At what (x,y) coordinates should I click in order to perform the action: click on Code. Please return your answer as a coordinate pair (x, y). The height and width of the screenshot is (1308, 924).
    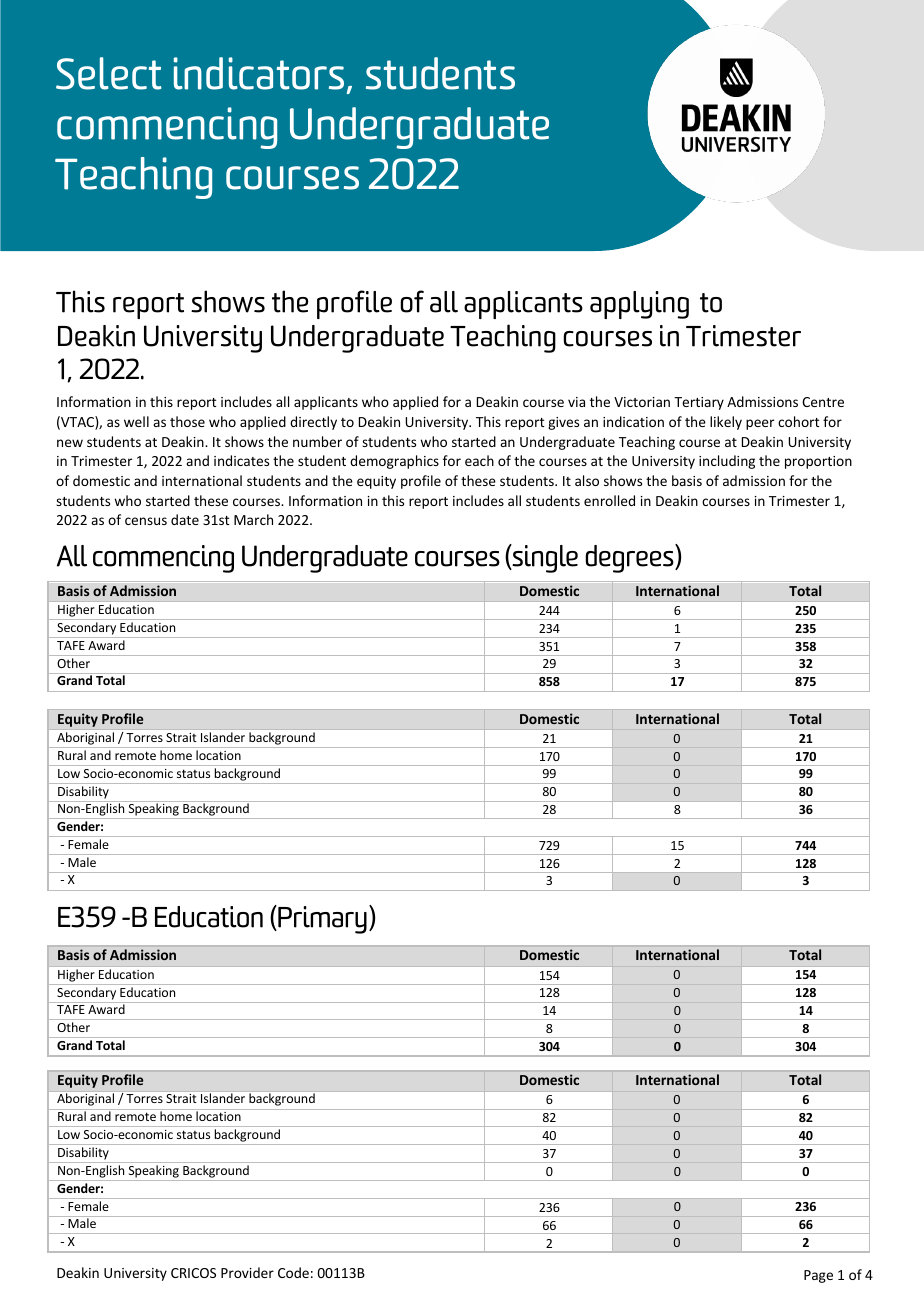
    Looking at the image, I should click on (293, 1272).
